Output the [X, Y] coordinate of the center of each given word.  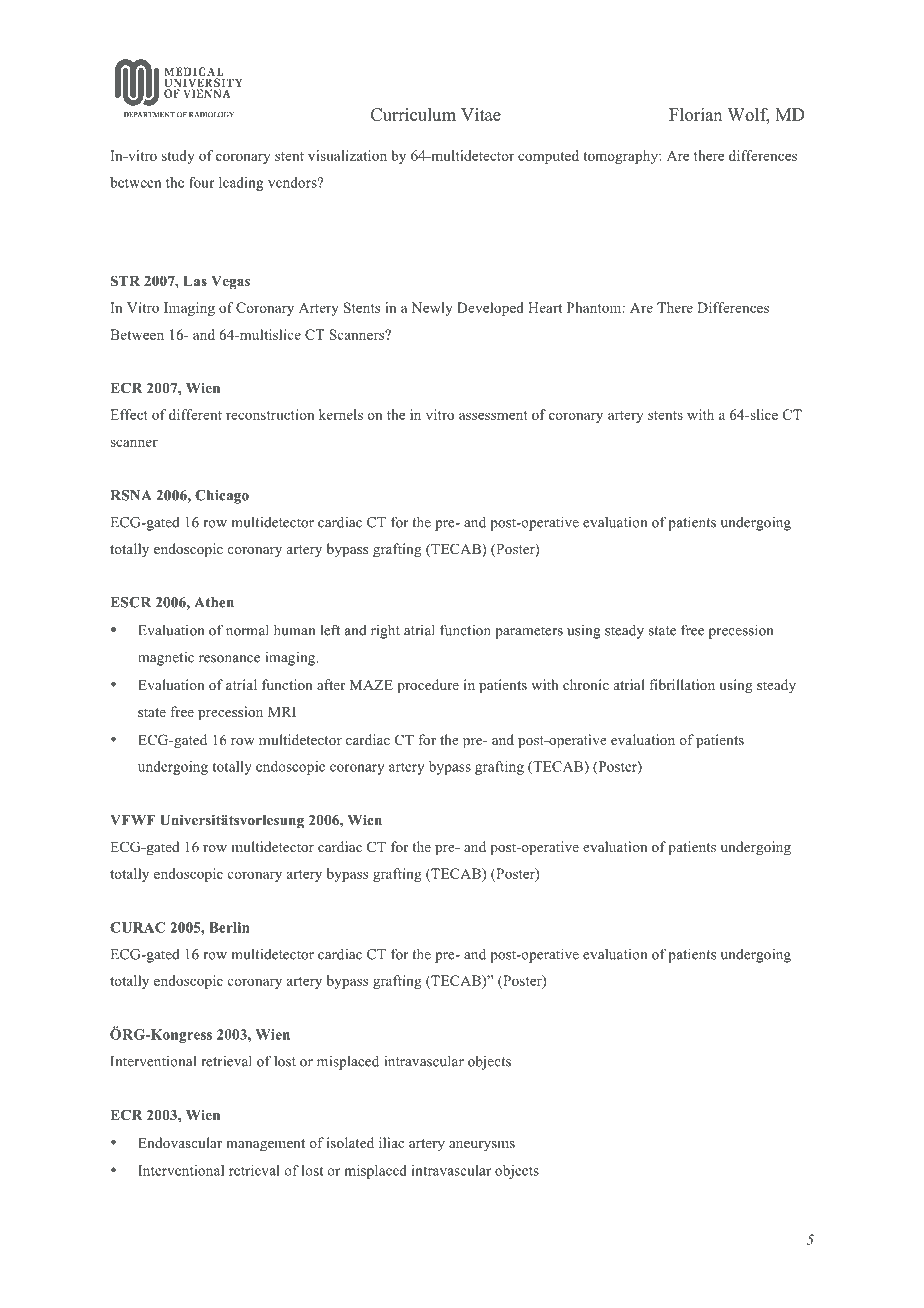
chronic [586, 684]
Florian [695, 114]
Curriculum [413, 114]
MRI [282, 712]
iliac [391, 1142]
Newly [432, 309]
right [385, 631]
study [178, 157]
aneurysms [482, 1146]
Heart [545, 307]
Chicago [222, 497]
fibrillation [682, 684]
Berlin [229, 927]
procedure [428, 686]
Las [195, 281]
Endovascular [180, 1142]
